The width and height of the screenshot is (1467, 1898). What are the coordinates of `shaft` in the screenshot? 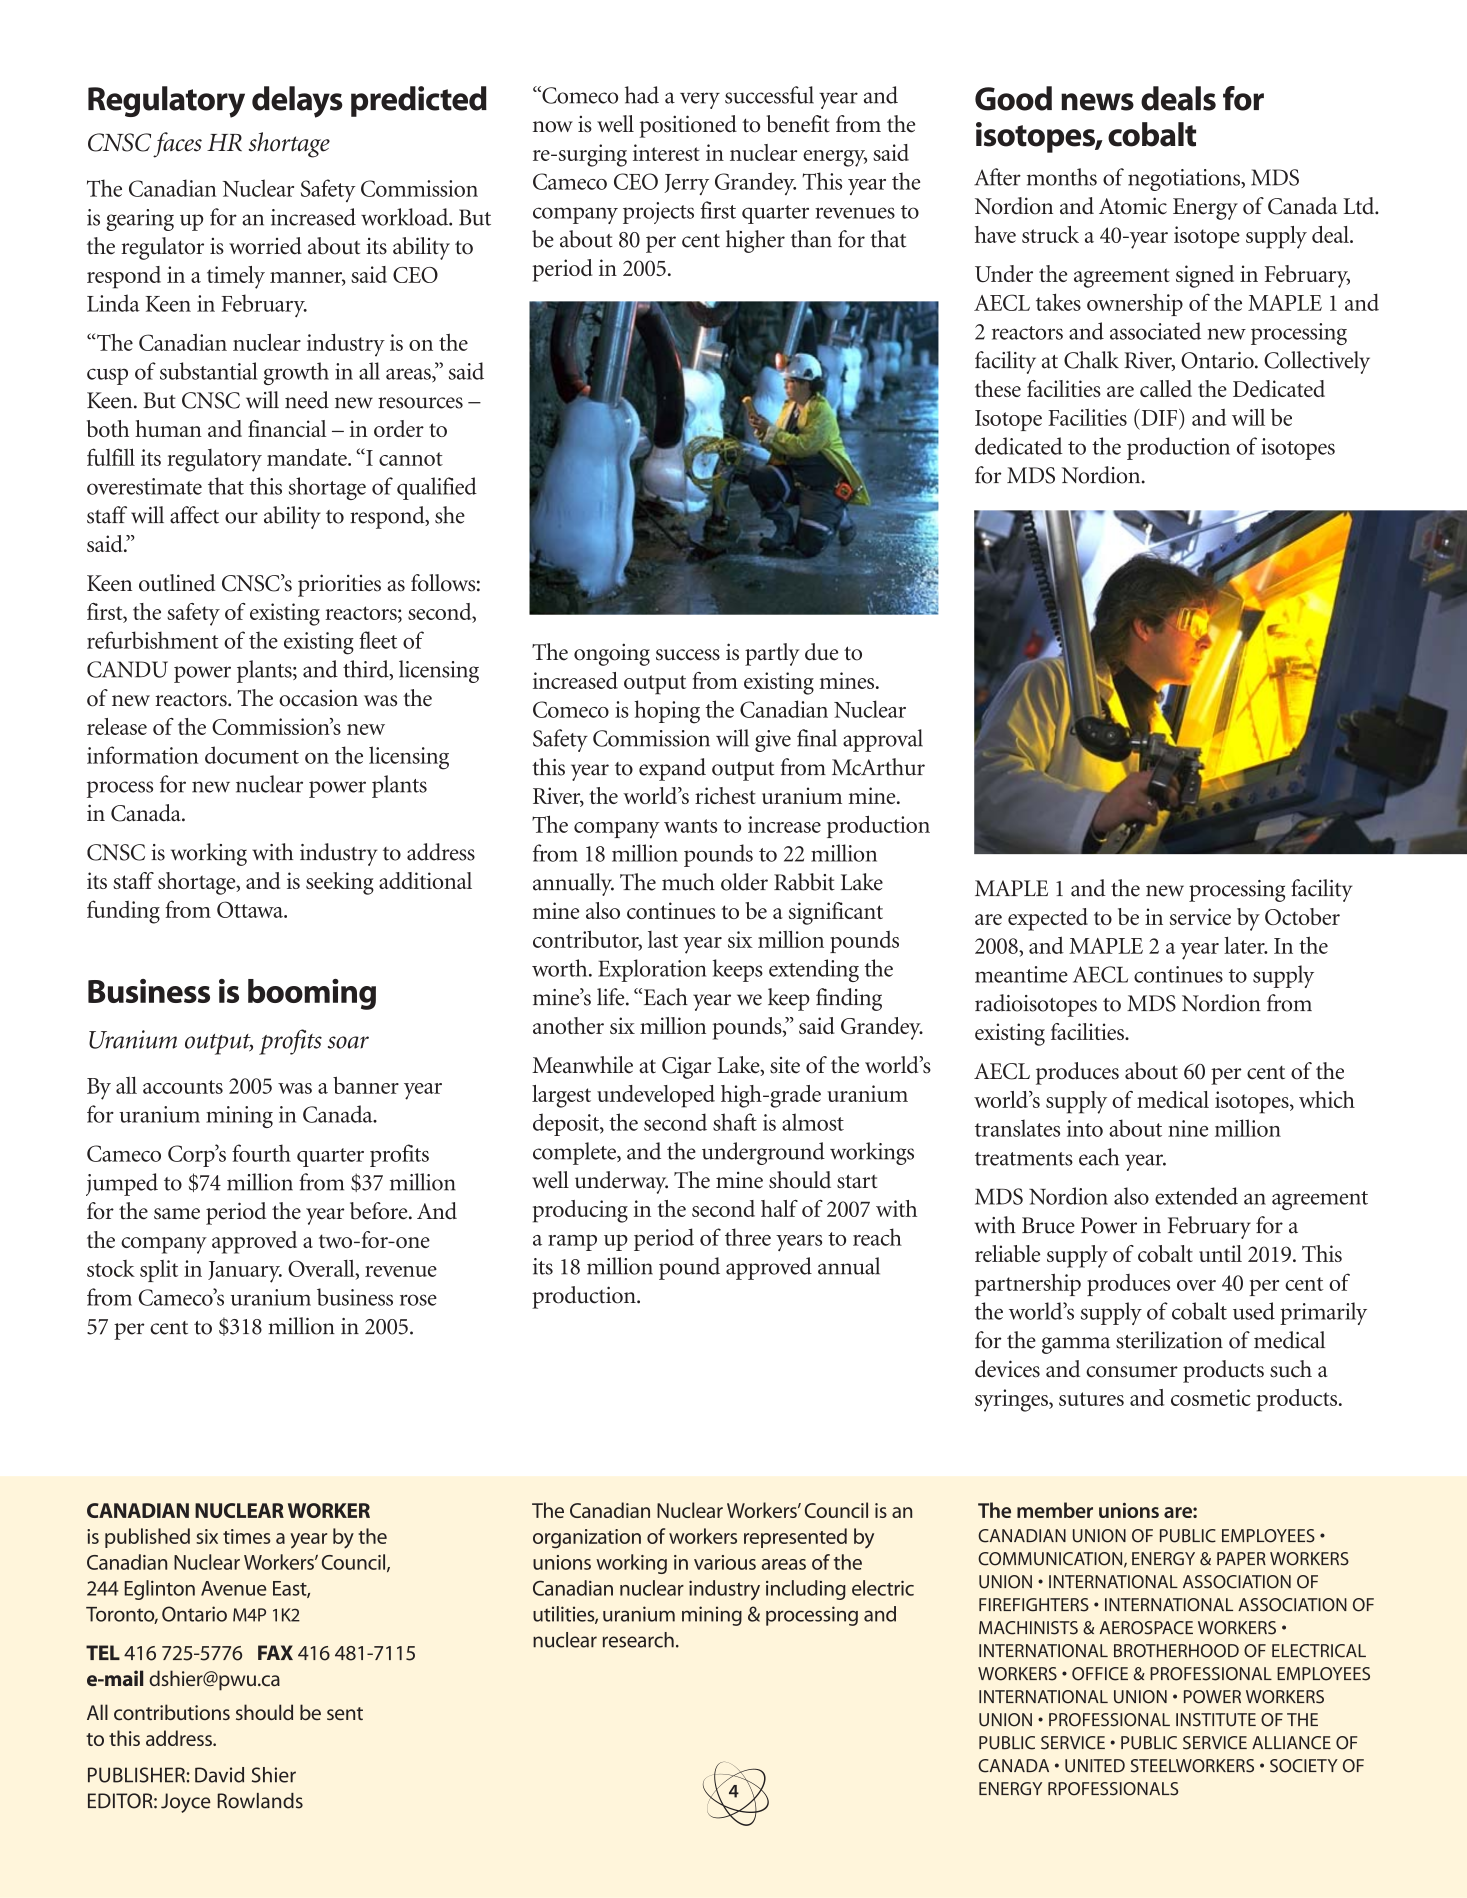 It's located at (735, 1122).
